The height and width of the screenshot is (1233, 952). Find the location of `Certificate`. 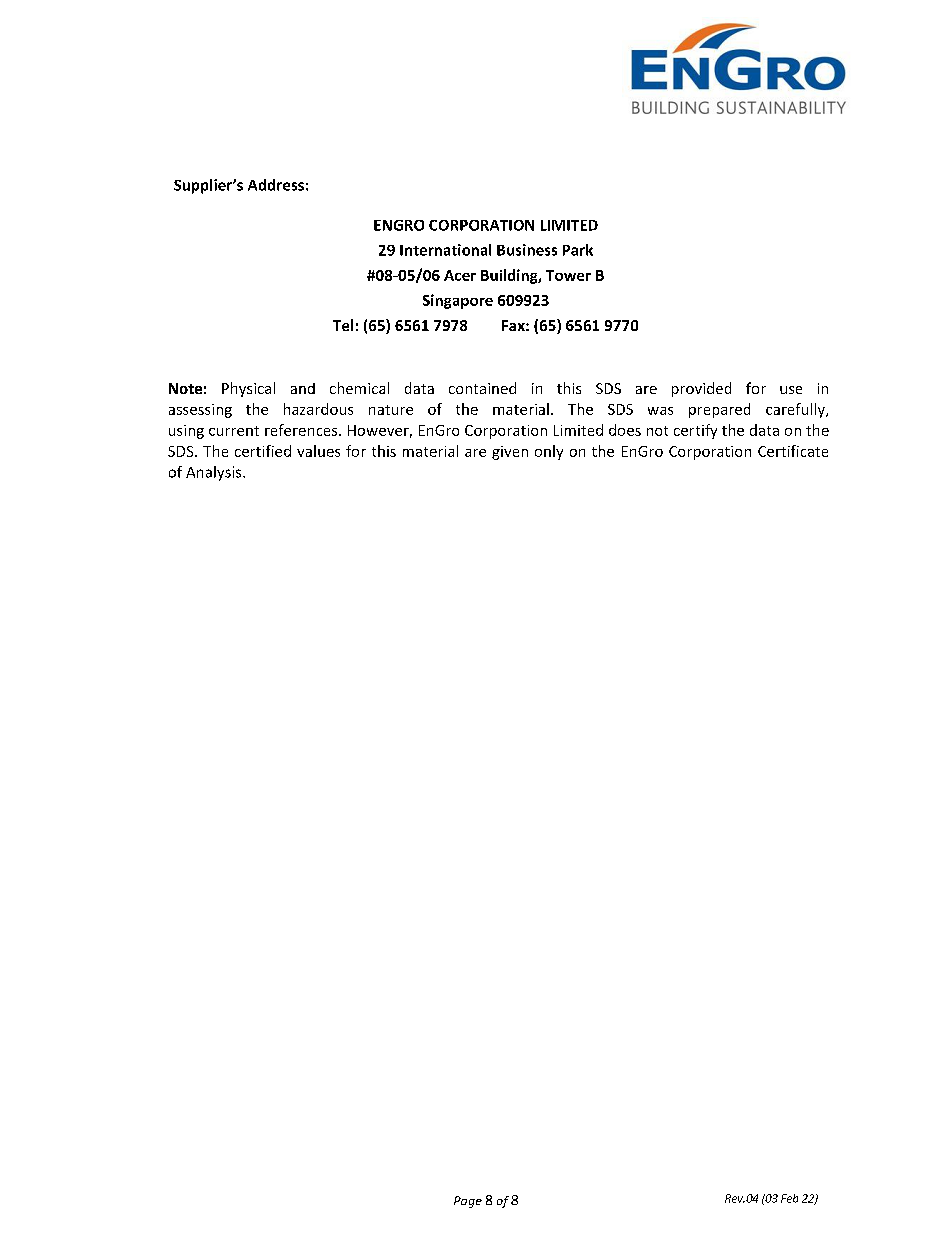

Certificate is located at coordinates (793, 451).
